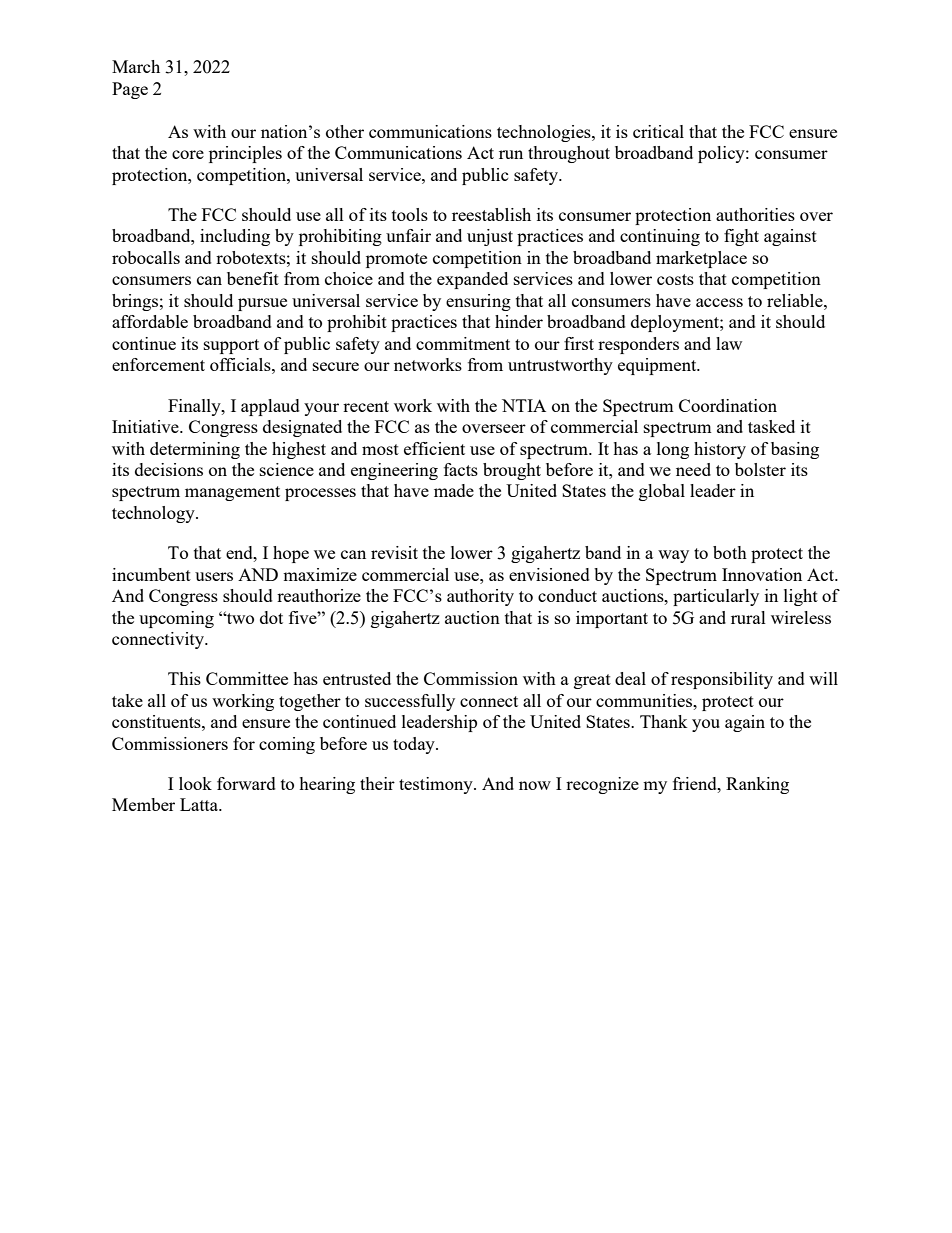  Describe the element at coordinates (480, 597) in the page. I see `authority` at that location.
